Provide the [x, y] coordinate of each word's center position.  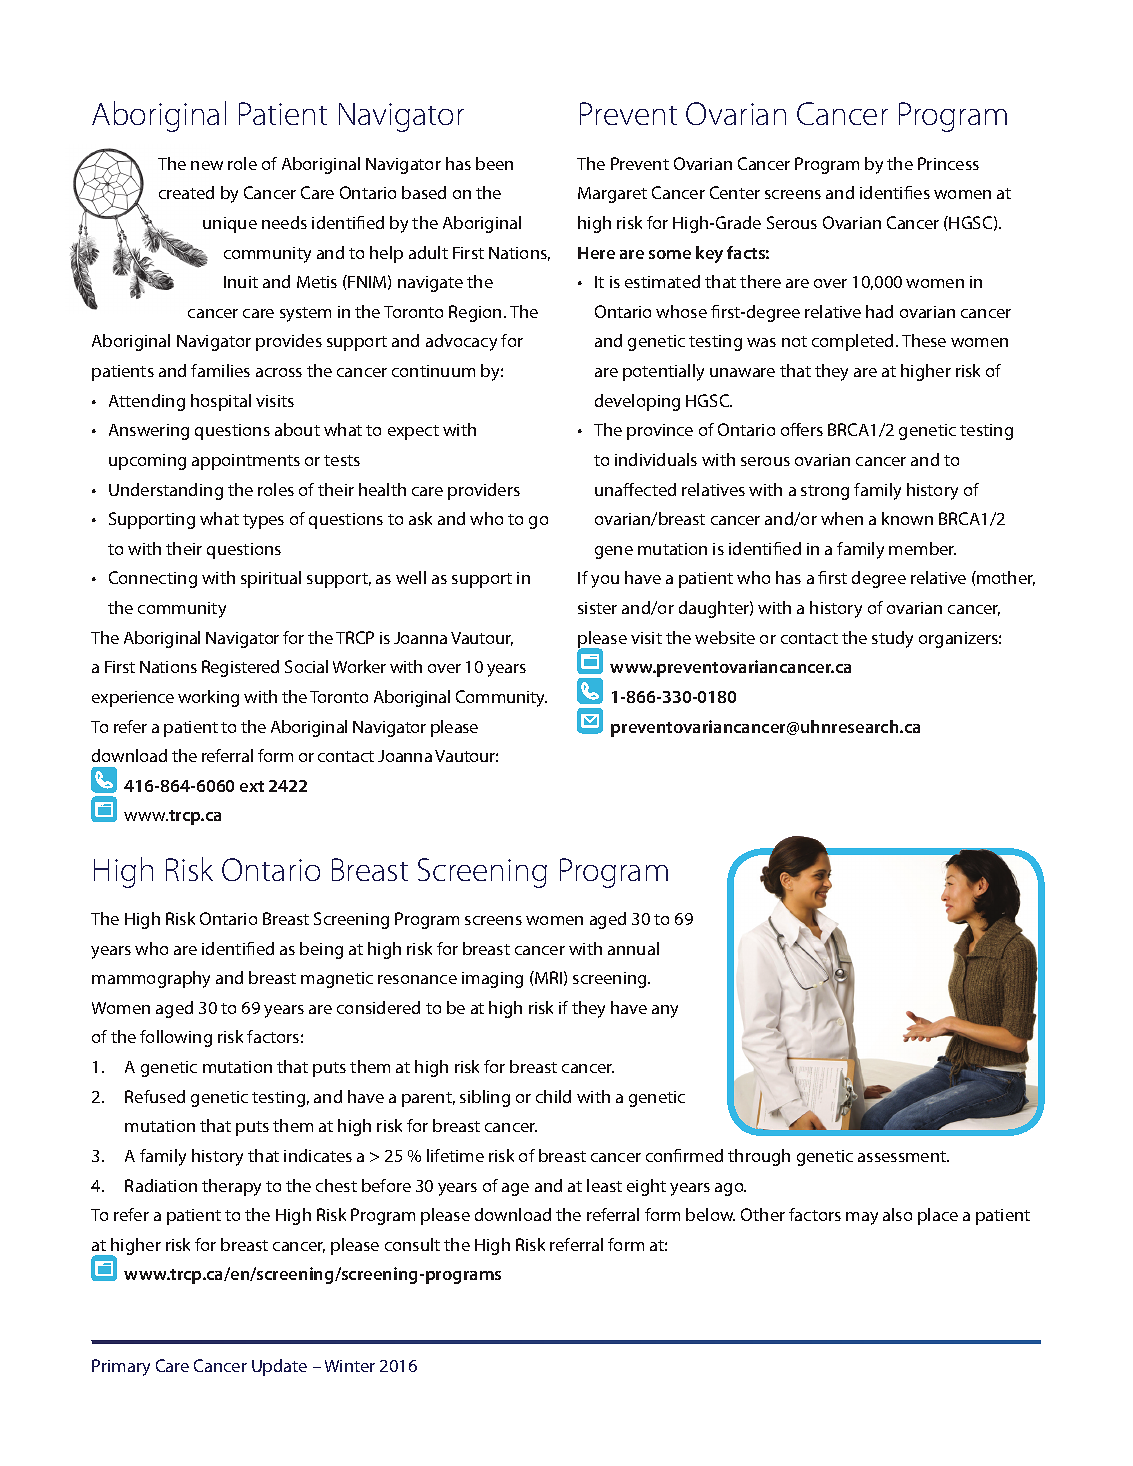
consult [412, 1244]
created [186, 192]
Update [279, 1367]
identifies [895, 192]
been [494, 163]
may [862, 1218]
